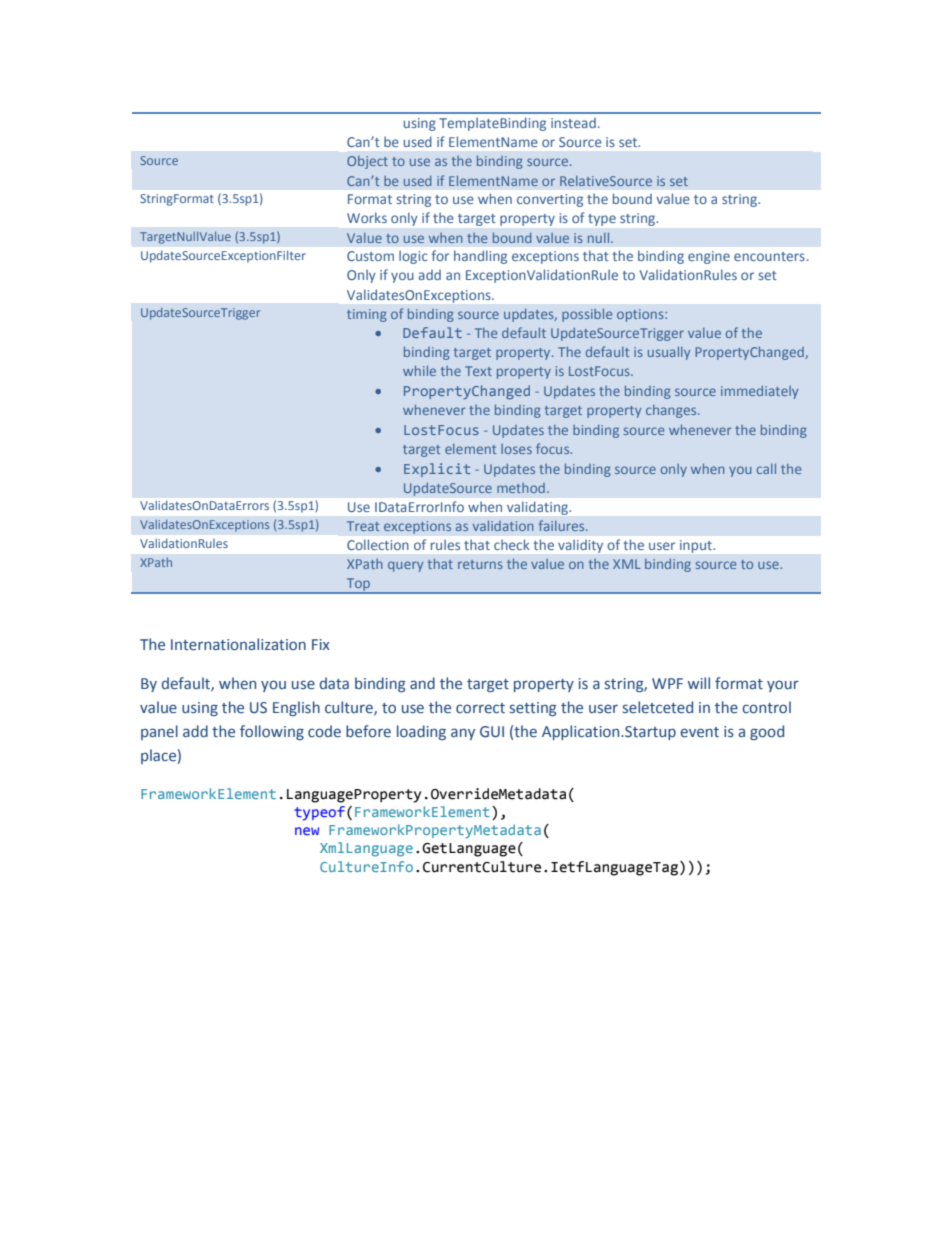 Image resolution: width=952 pixels, height=1233 pixels. I want to click on instead, so click(573, 123).
